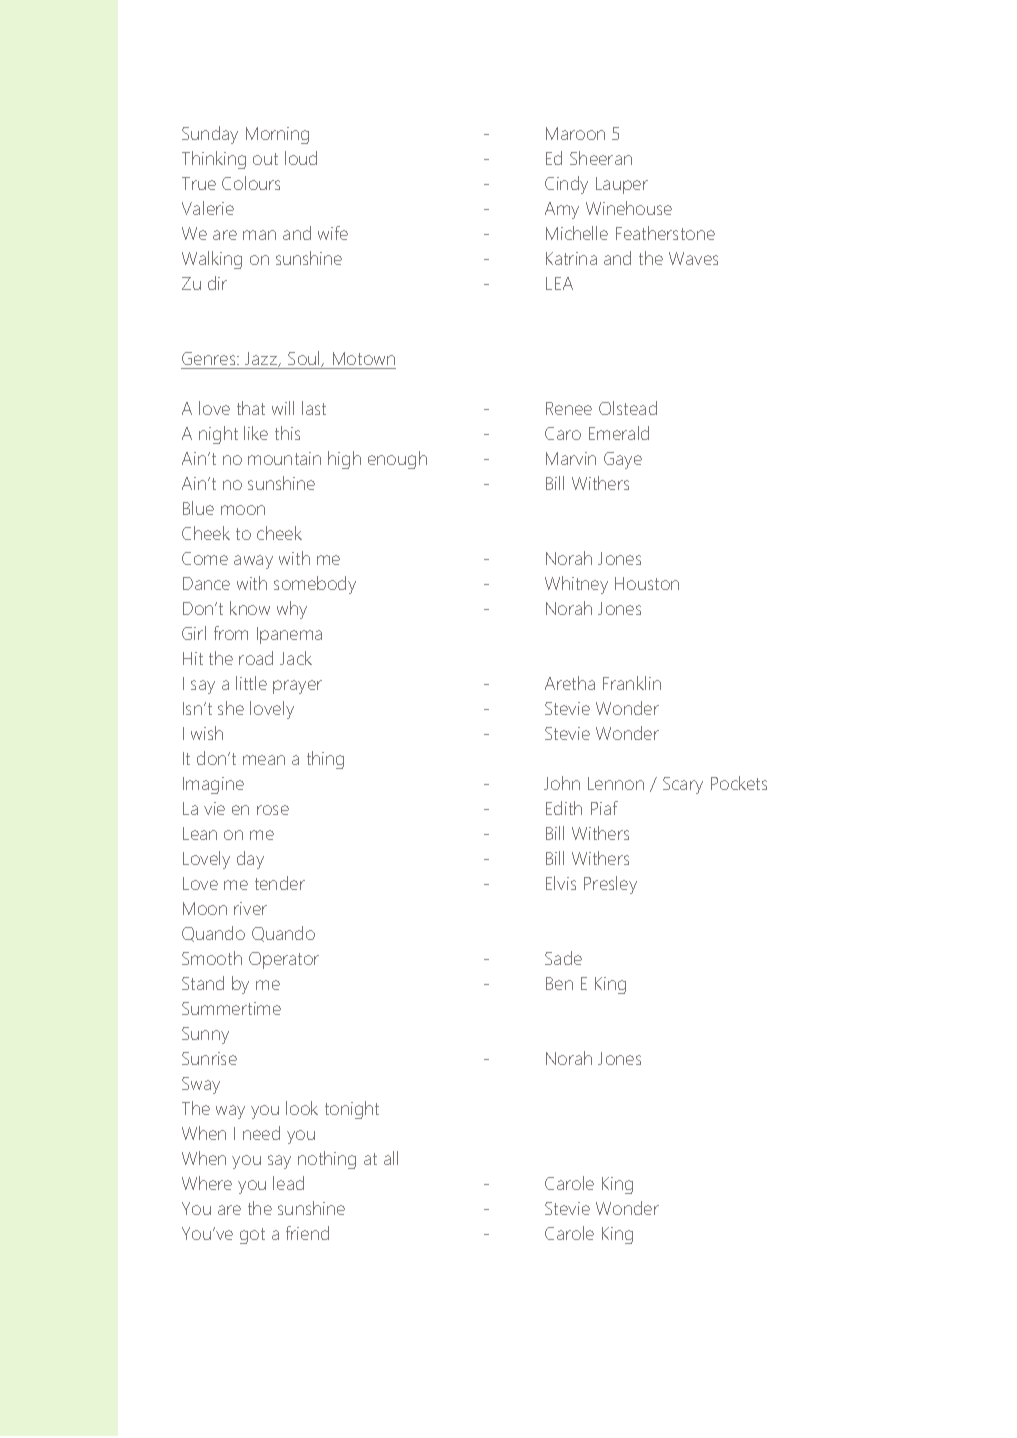  What do you see at coordinates (559, 983) in the screenshot?
I see `Ben` at bounding box center [559, 983].
